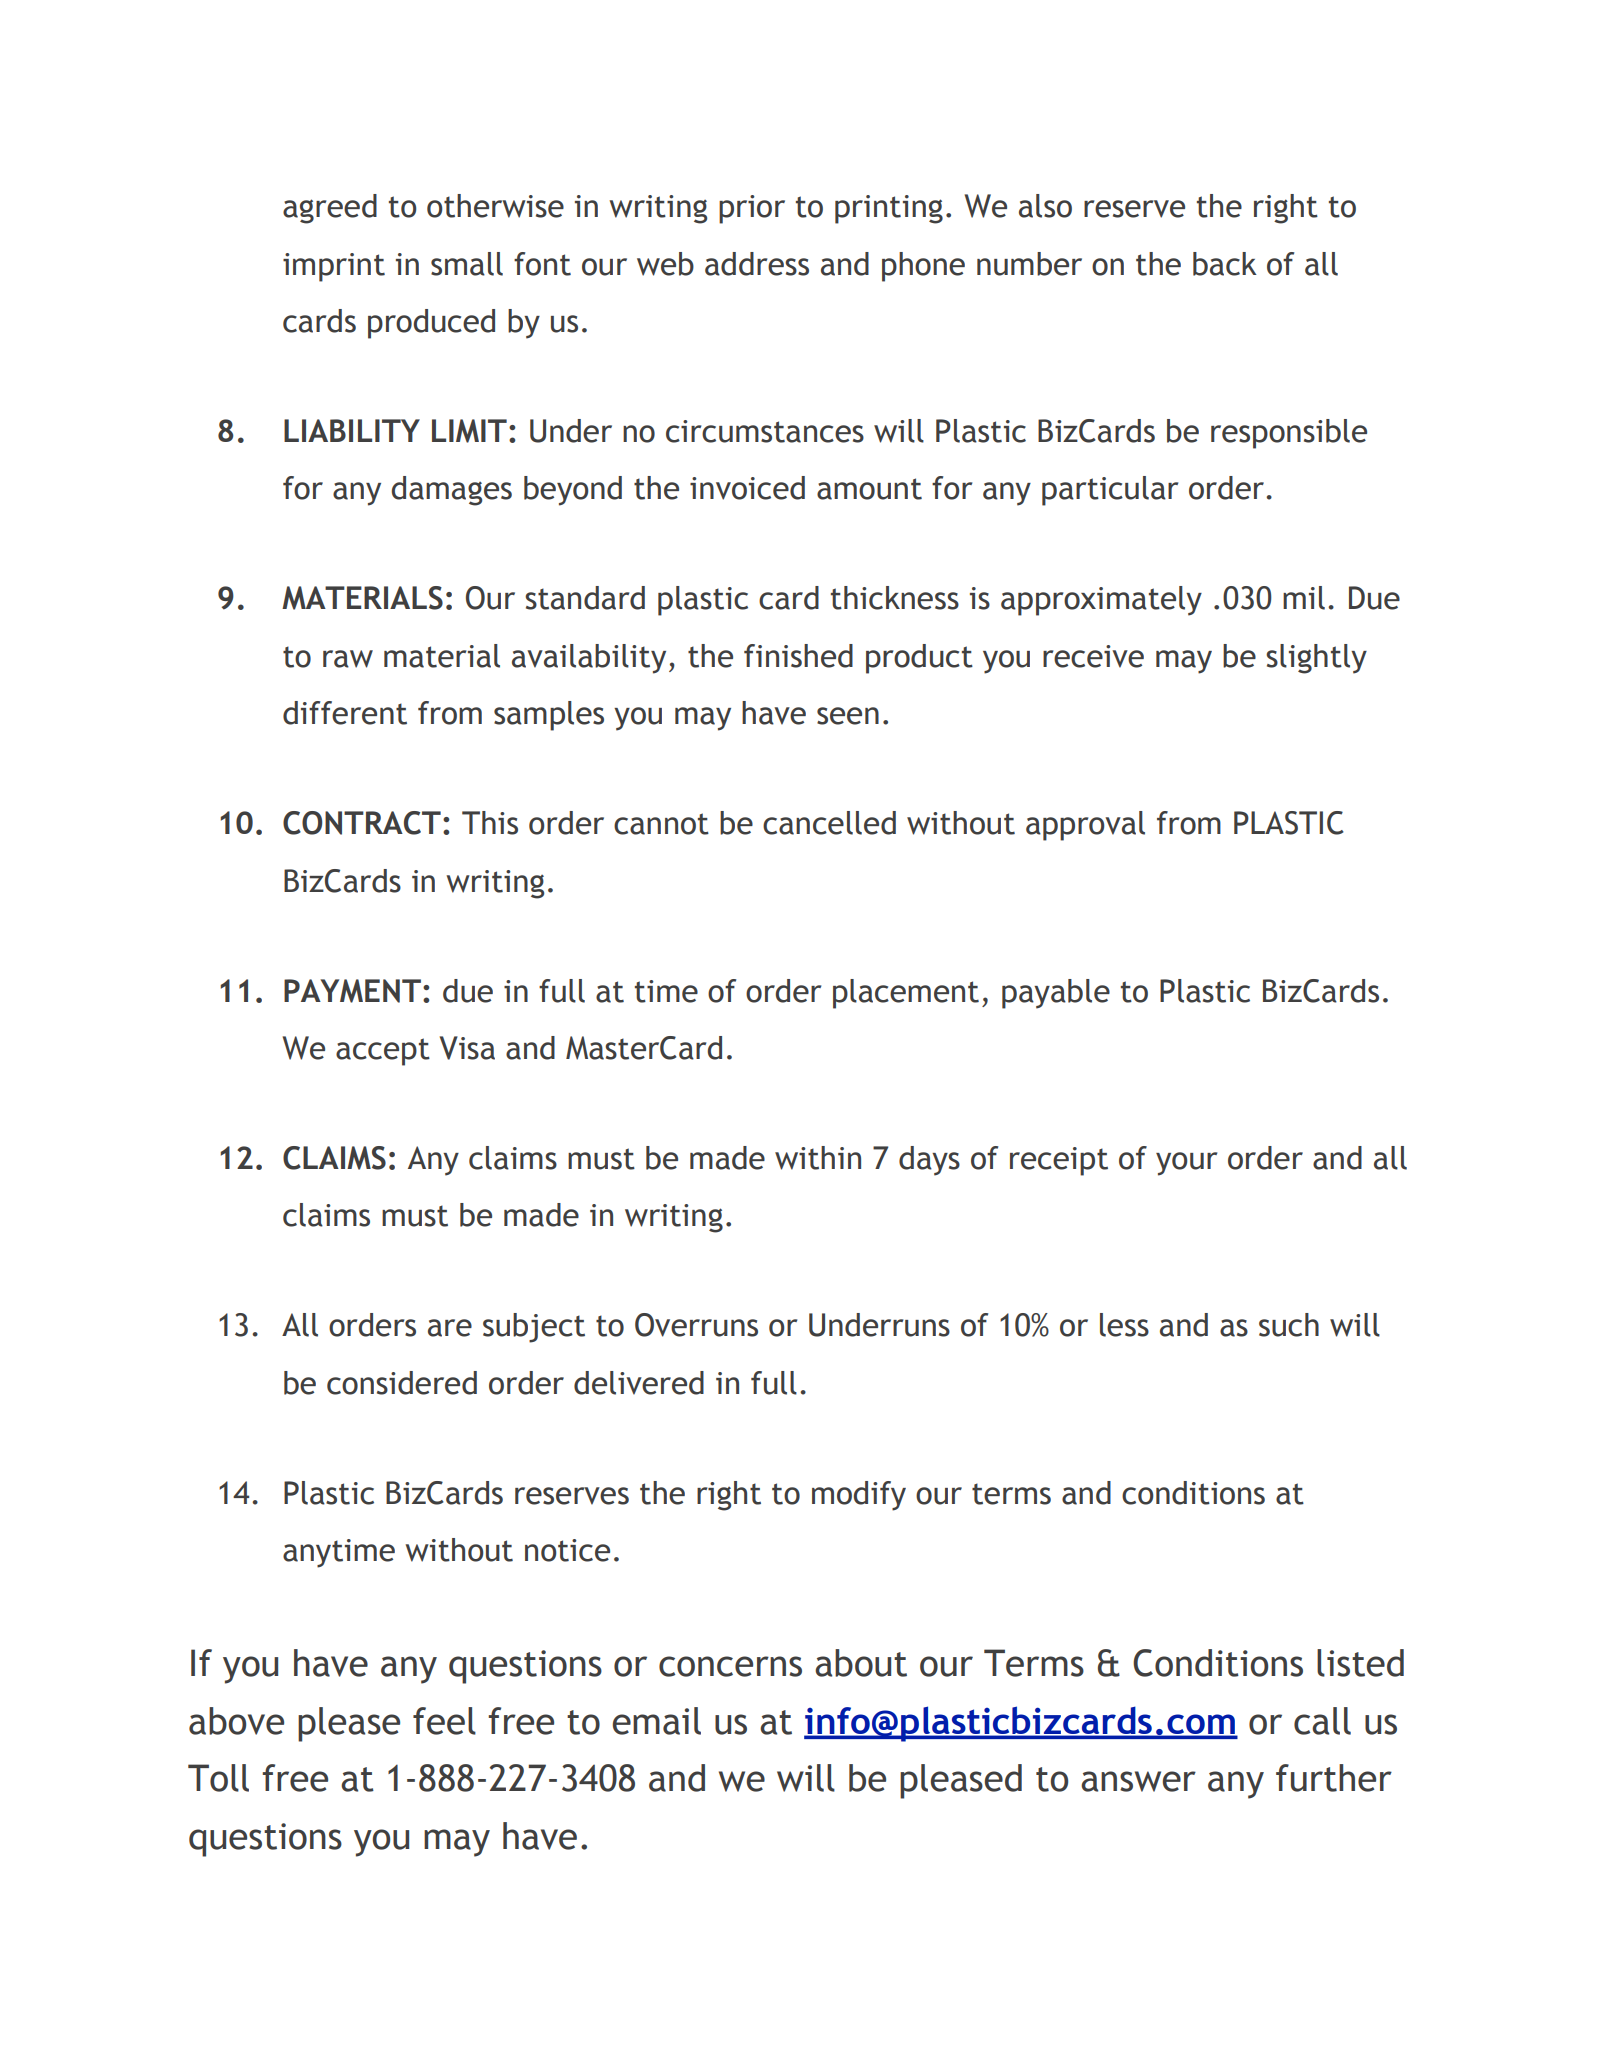 The width and height of the document is (1600, 2071). Describe the element at coordinates (757, 264) in the document. I see `address` at that location.
